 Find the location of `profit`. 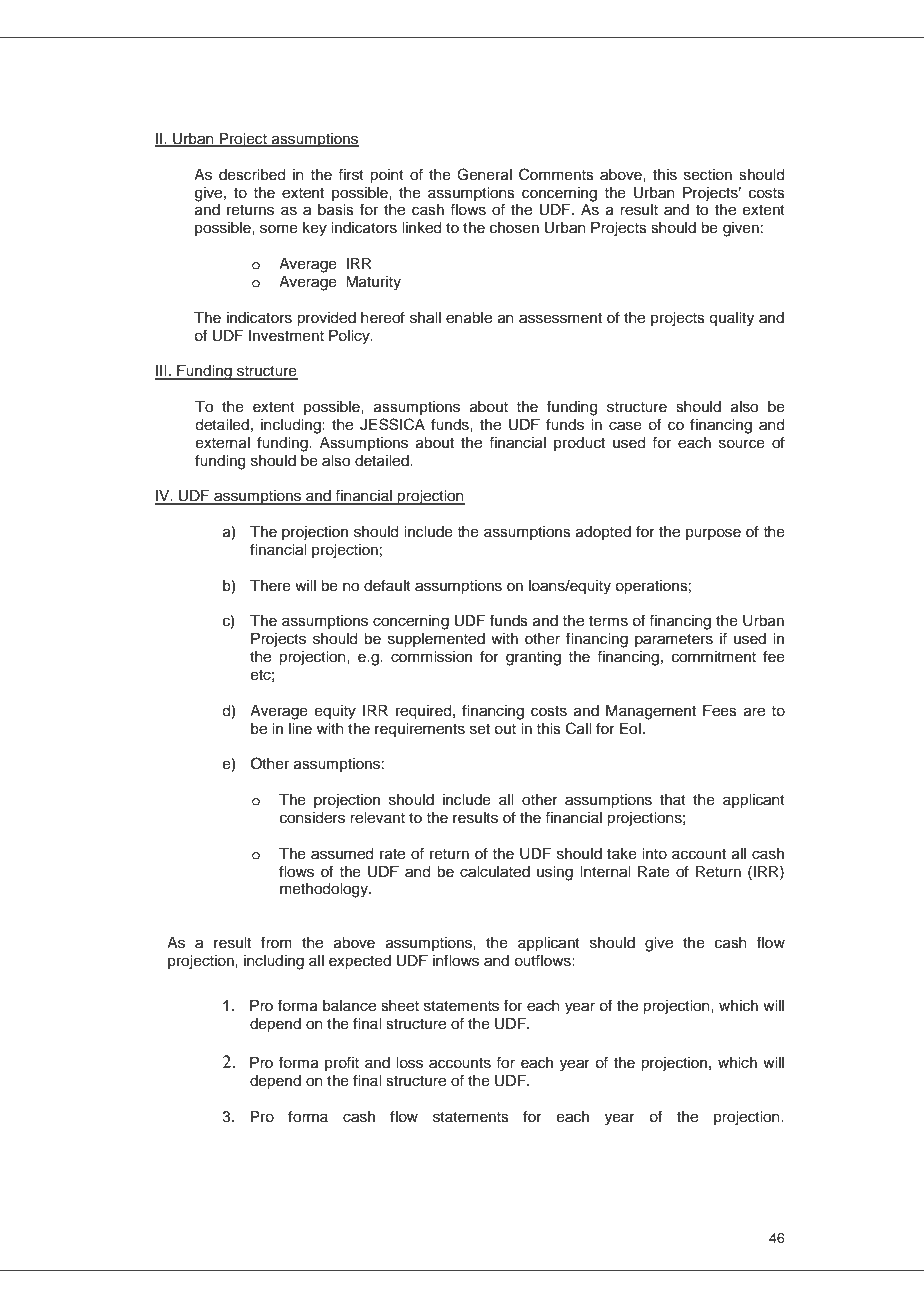

profit is located at coordinates (342, 1063).
